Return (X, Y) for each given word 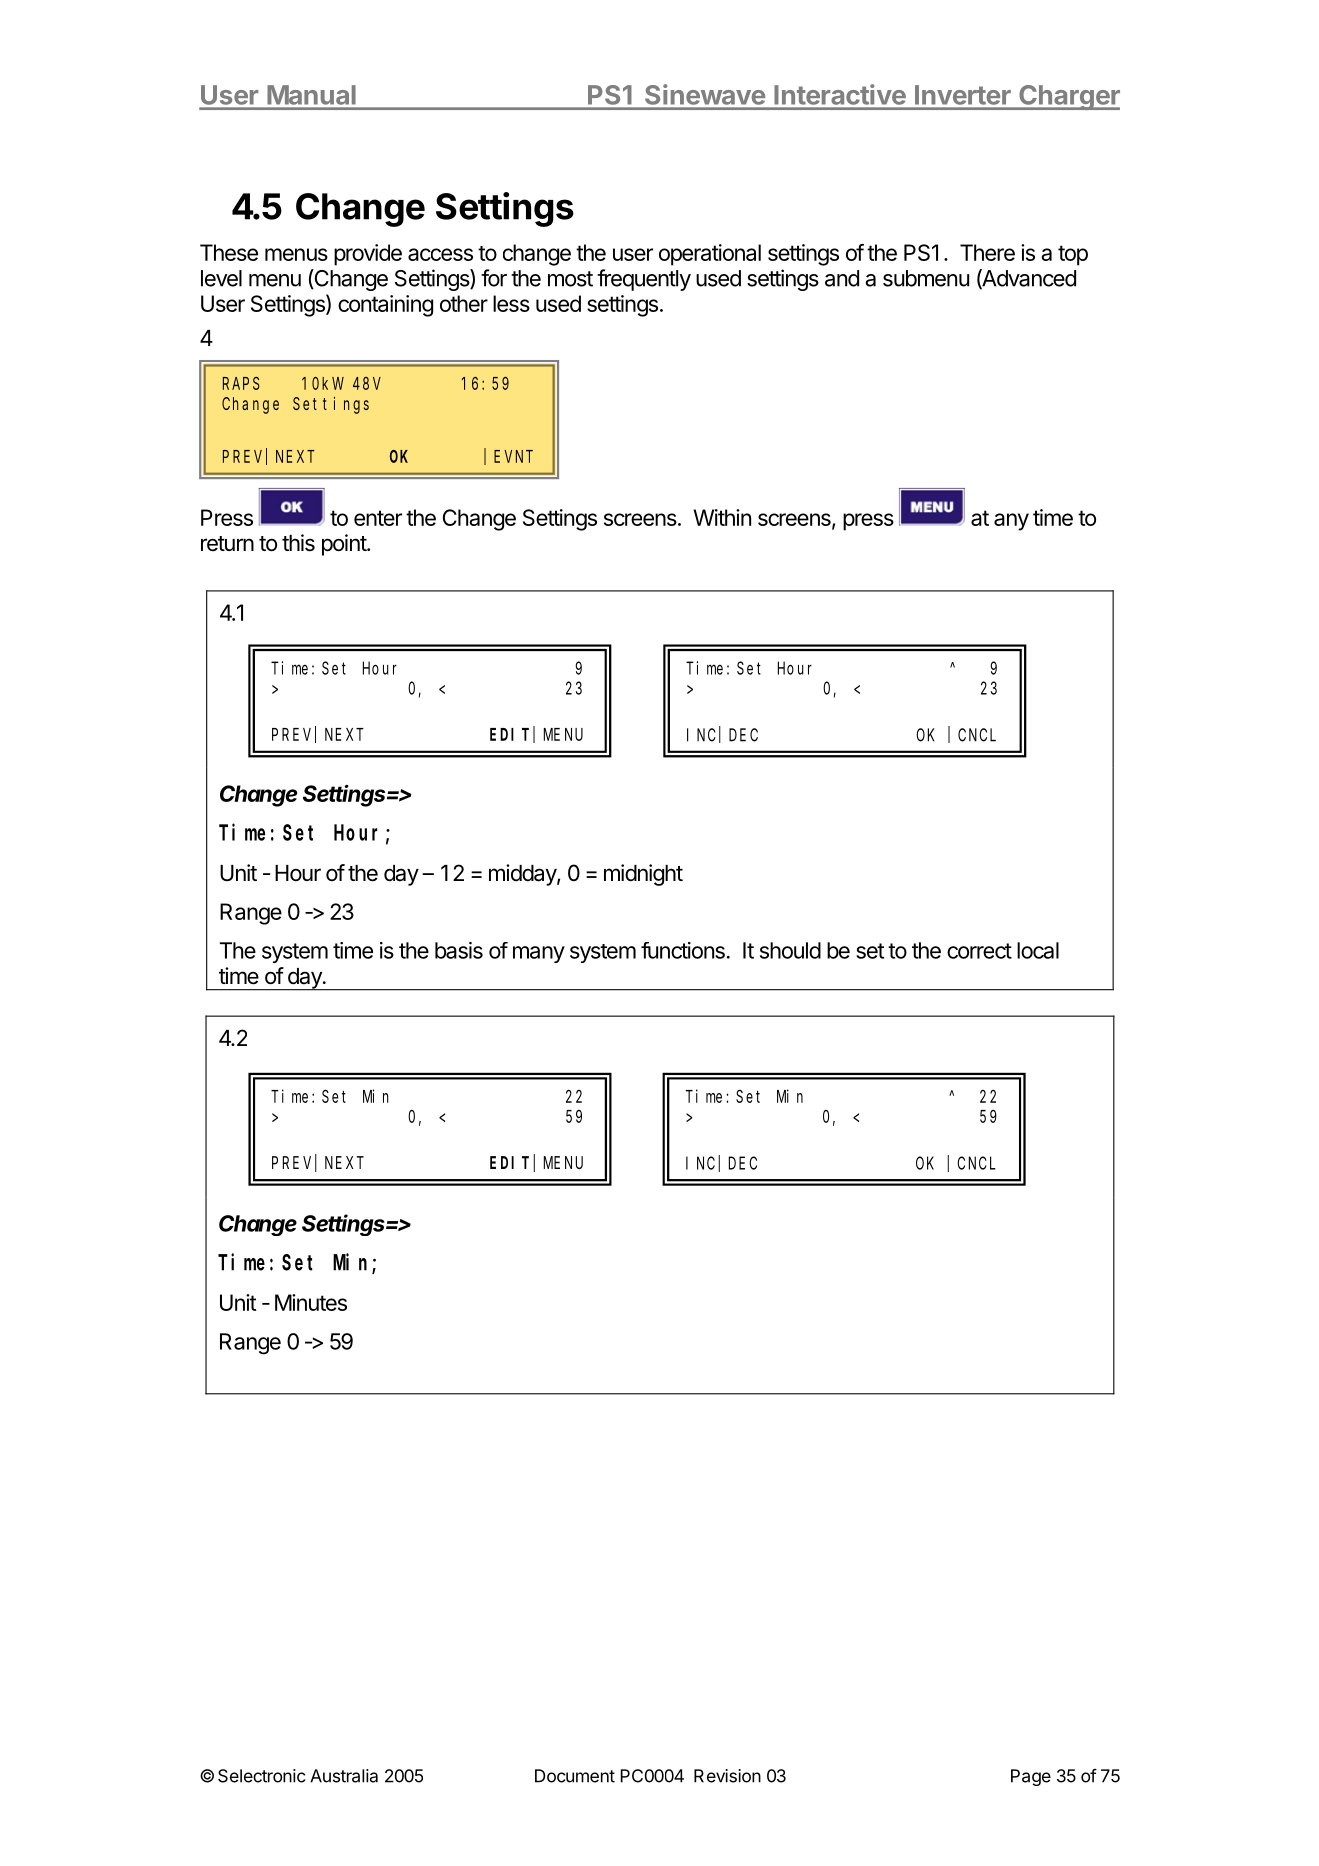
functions (683, 950)
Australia (344, 1776)
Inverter (963, 95)
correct (979, 951)
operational (710, 255)
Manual (311, 95)
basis (459, 950)
